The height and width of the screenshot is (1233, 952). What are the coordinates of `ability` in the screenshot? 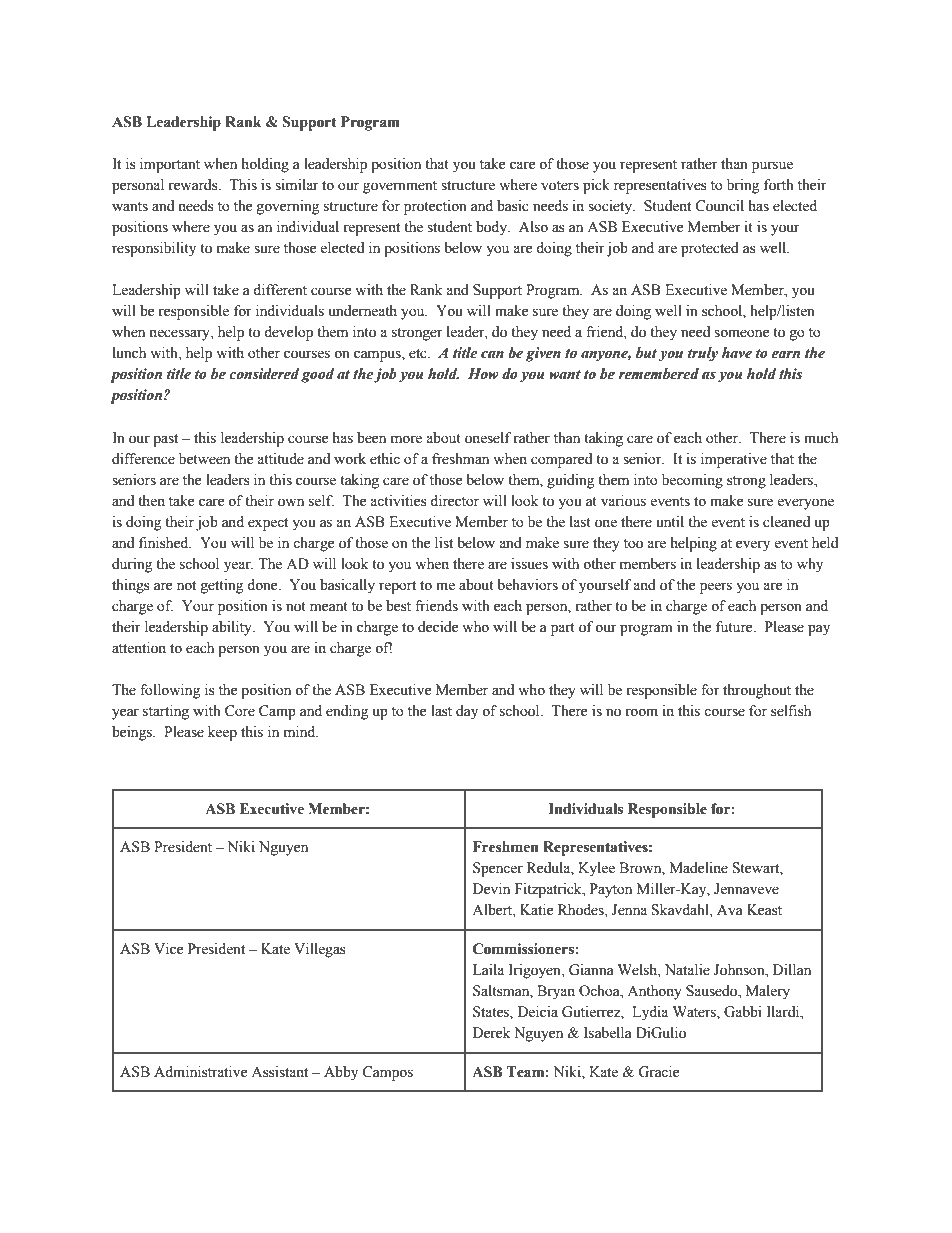 It's located at (233, 628).
